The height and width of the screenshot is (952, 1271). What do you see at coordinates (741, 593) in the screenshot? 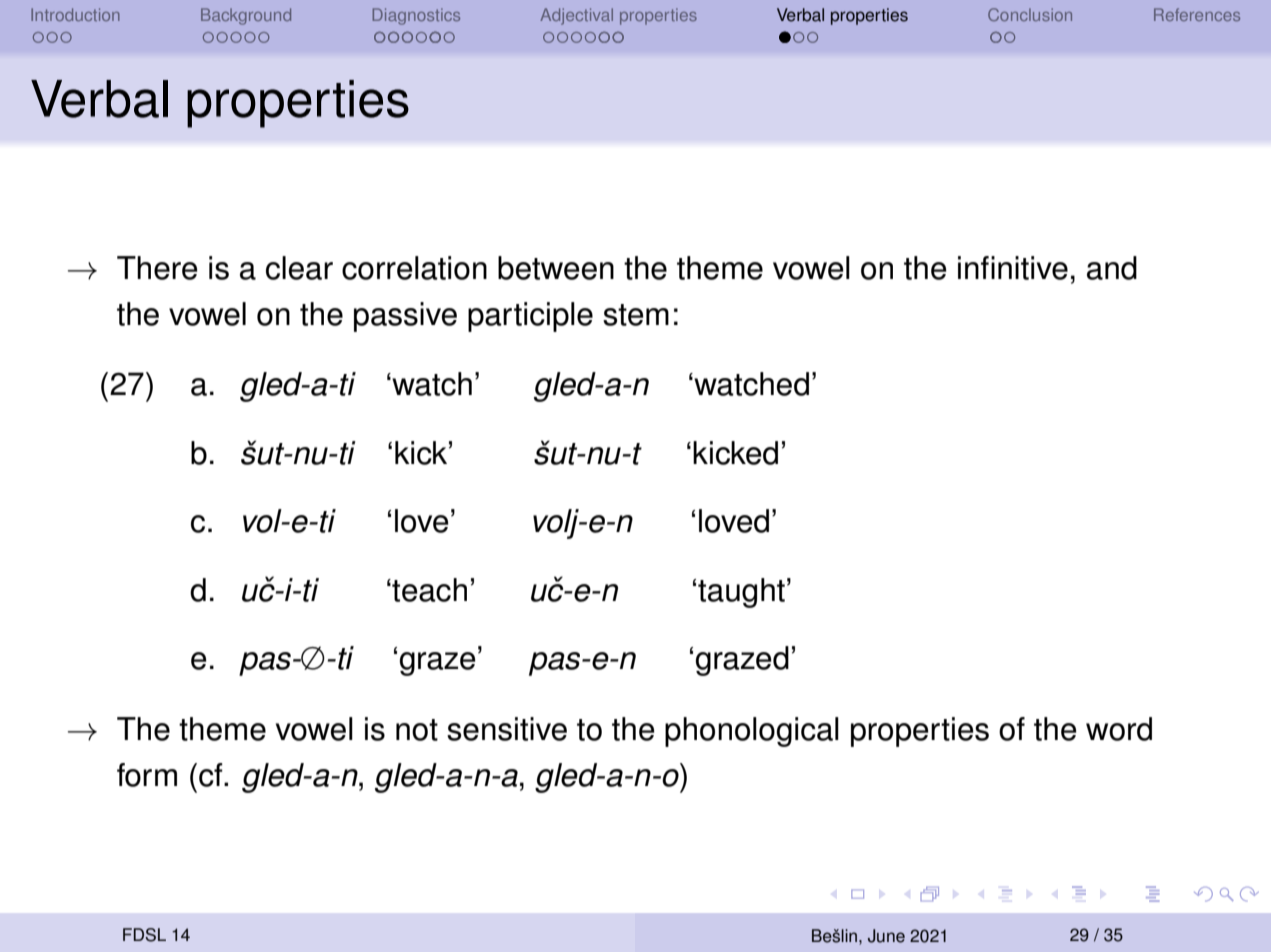
I see `taught` at bounding box center [741, 593].
